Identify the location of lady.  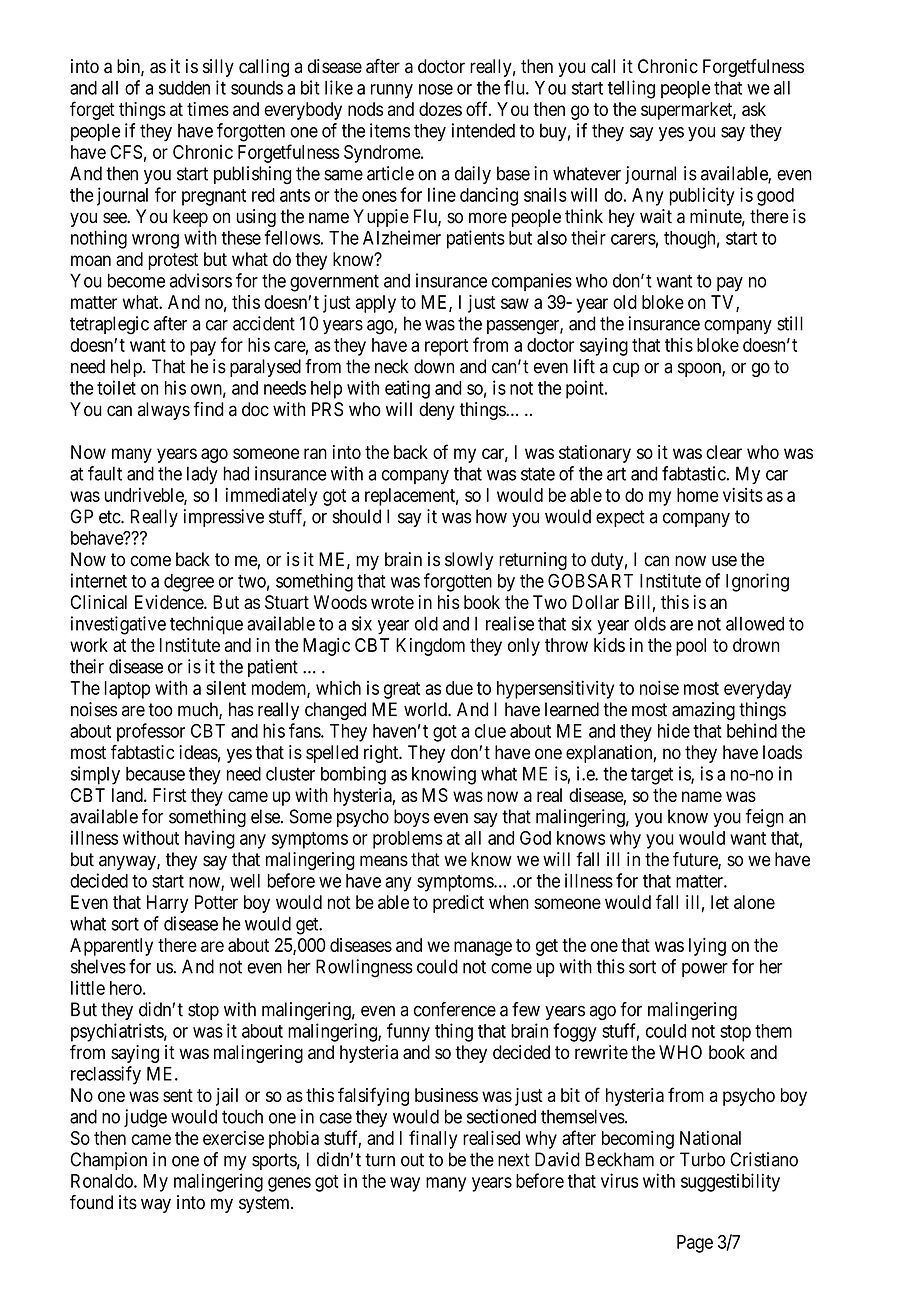
(202, 475).
